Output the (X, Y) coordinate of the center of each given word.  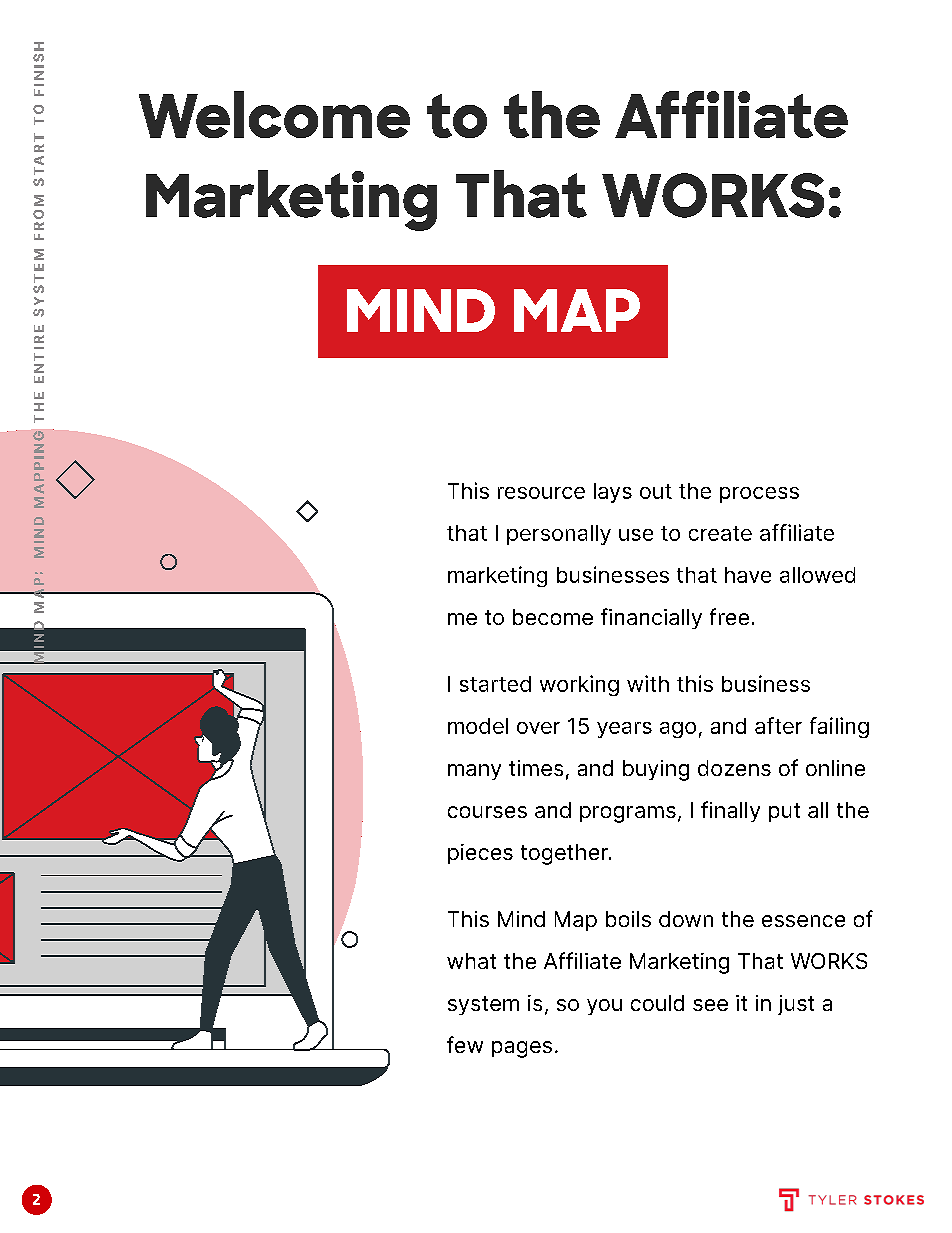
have (748, 575)
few (465, 1044)
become (553, 617)
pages (522, 1049)
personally (559, 535)
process (759, 495)
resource (541, 493)
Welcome (274, 114)
